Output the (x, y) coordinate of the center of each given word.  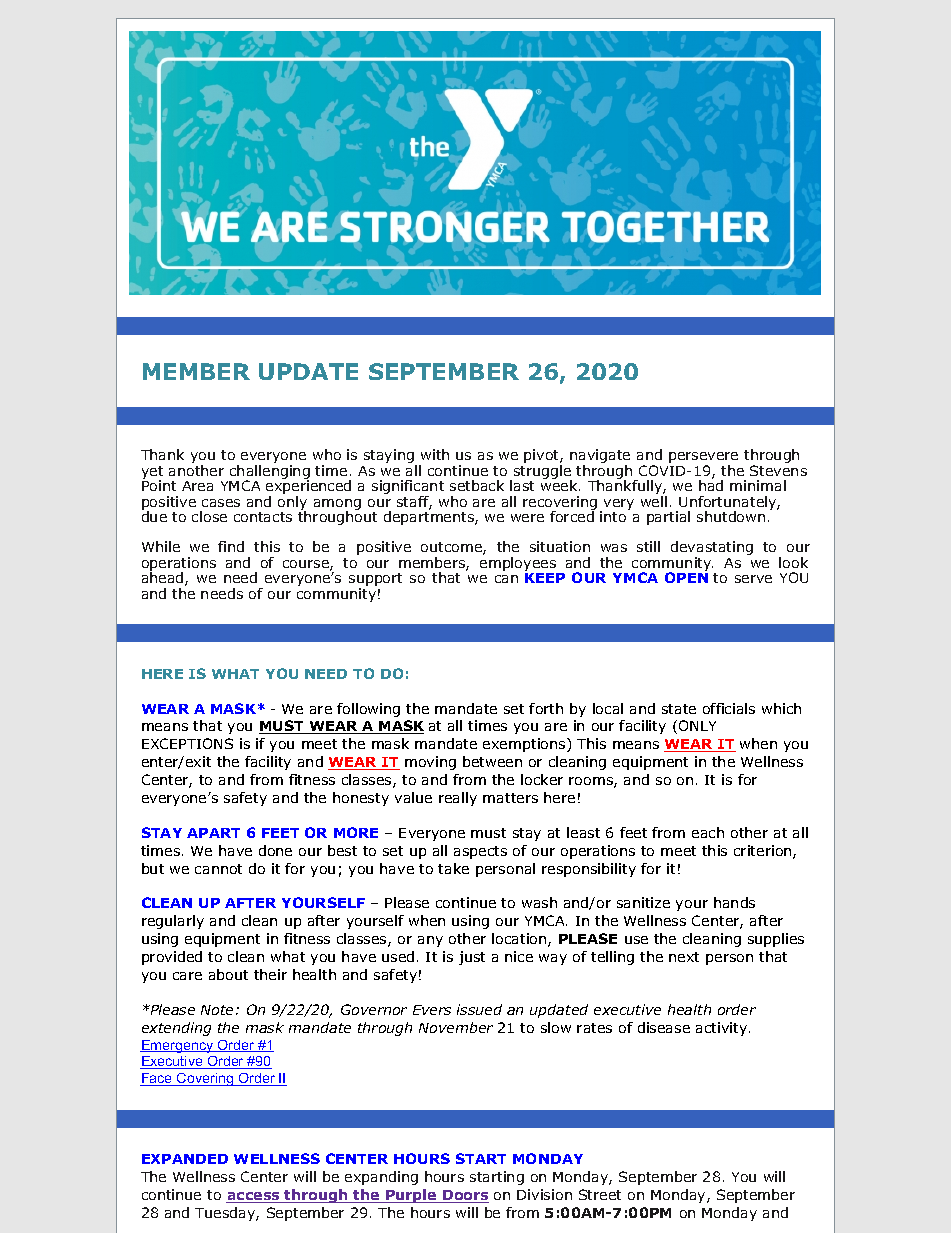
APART (213, 833)
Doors (465, 1196)
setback (477, 485)
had (711, 484)
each (708, 832)
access (254, 1197)
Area (197, 486)
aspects (480, 852)
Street (600, 1194)
